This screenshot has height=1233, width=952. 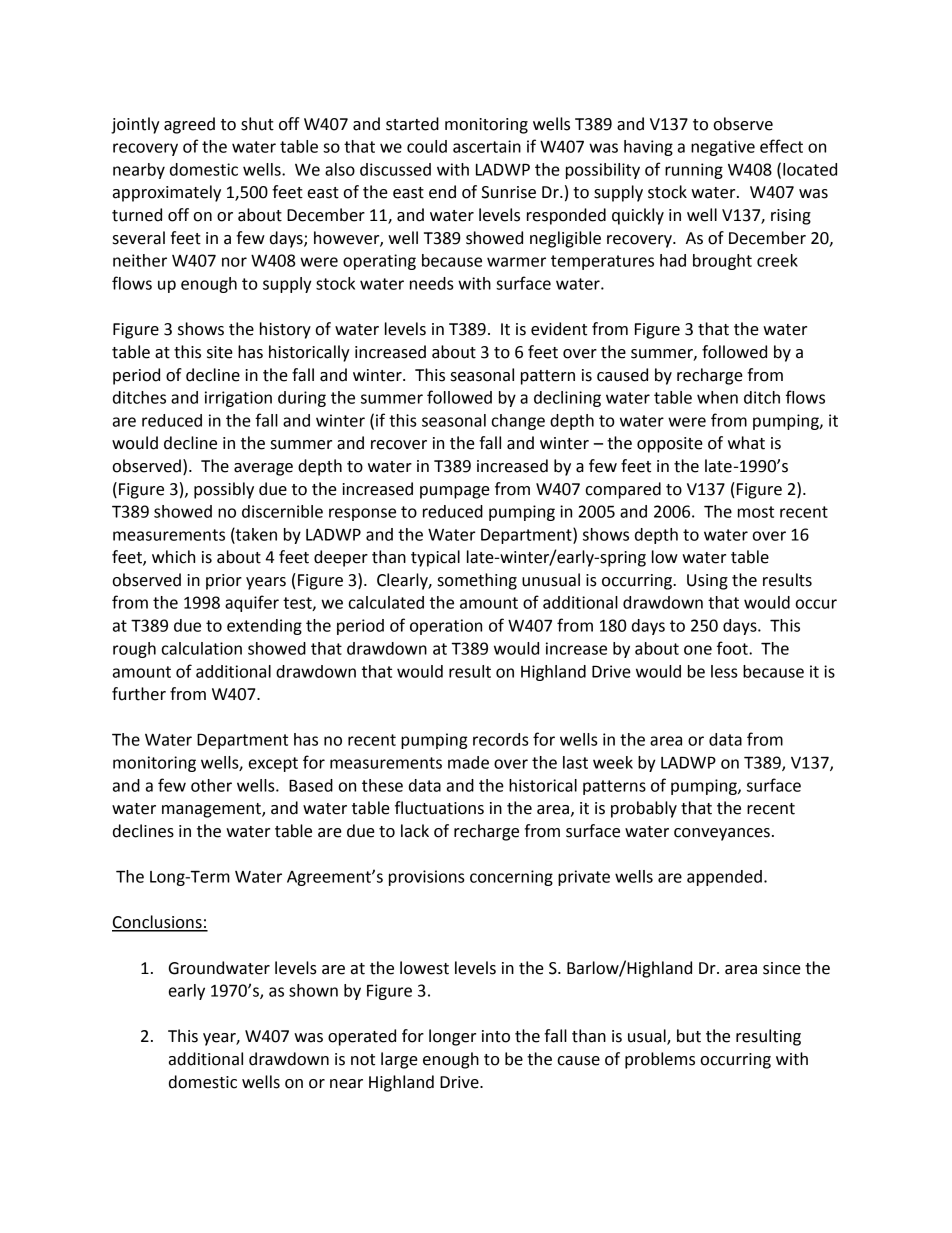 What do you see at coordinates (212, 810) in the screenshot?
I see `management` at bounding box center [212, 810].
